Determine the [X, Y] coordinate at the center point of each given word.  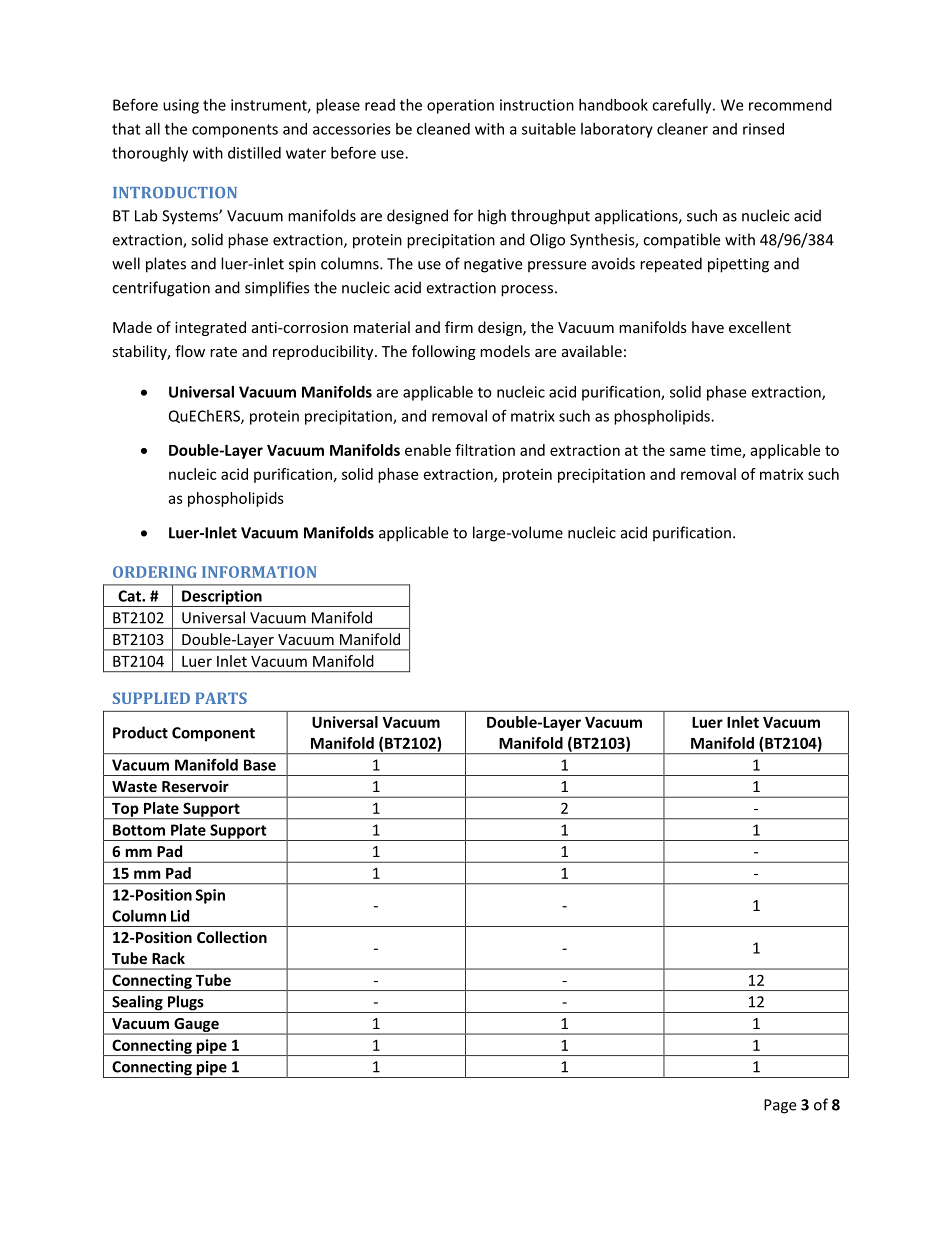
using [181, 106]
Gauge [196, 1026]
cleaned [443, 129]
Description [222, 598]
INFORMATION [259, 572]
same [688, 451]
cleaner [682, 129]
